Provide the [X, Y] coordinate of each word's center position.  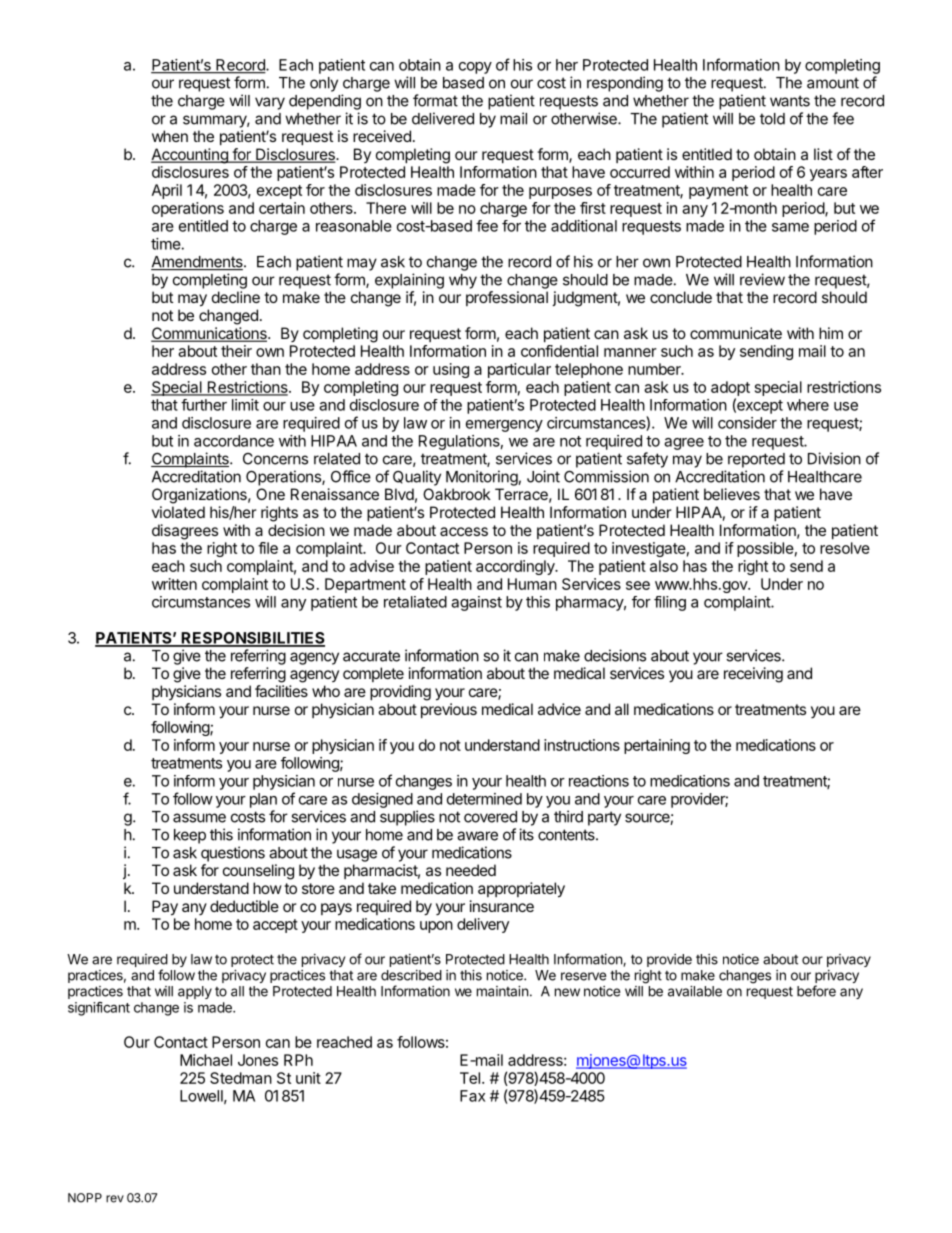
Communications [210, 334]
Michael [206, 1060]
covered [490, 817]
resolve [845, 548]
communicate [736, 333]
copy [475, 68]
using [451, 370]
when [170, 136]
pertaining [657, 746]
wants [790, 101]
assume [199, 818]
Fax [472, 1096]
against [476, 603]
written [174, 584]
